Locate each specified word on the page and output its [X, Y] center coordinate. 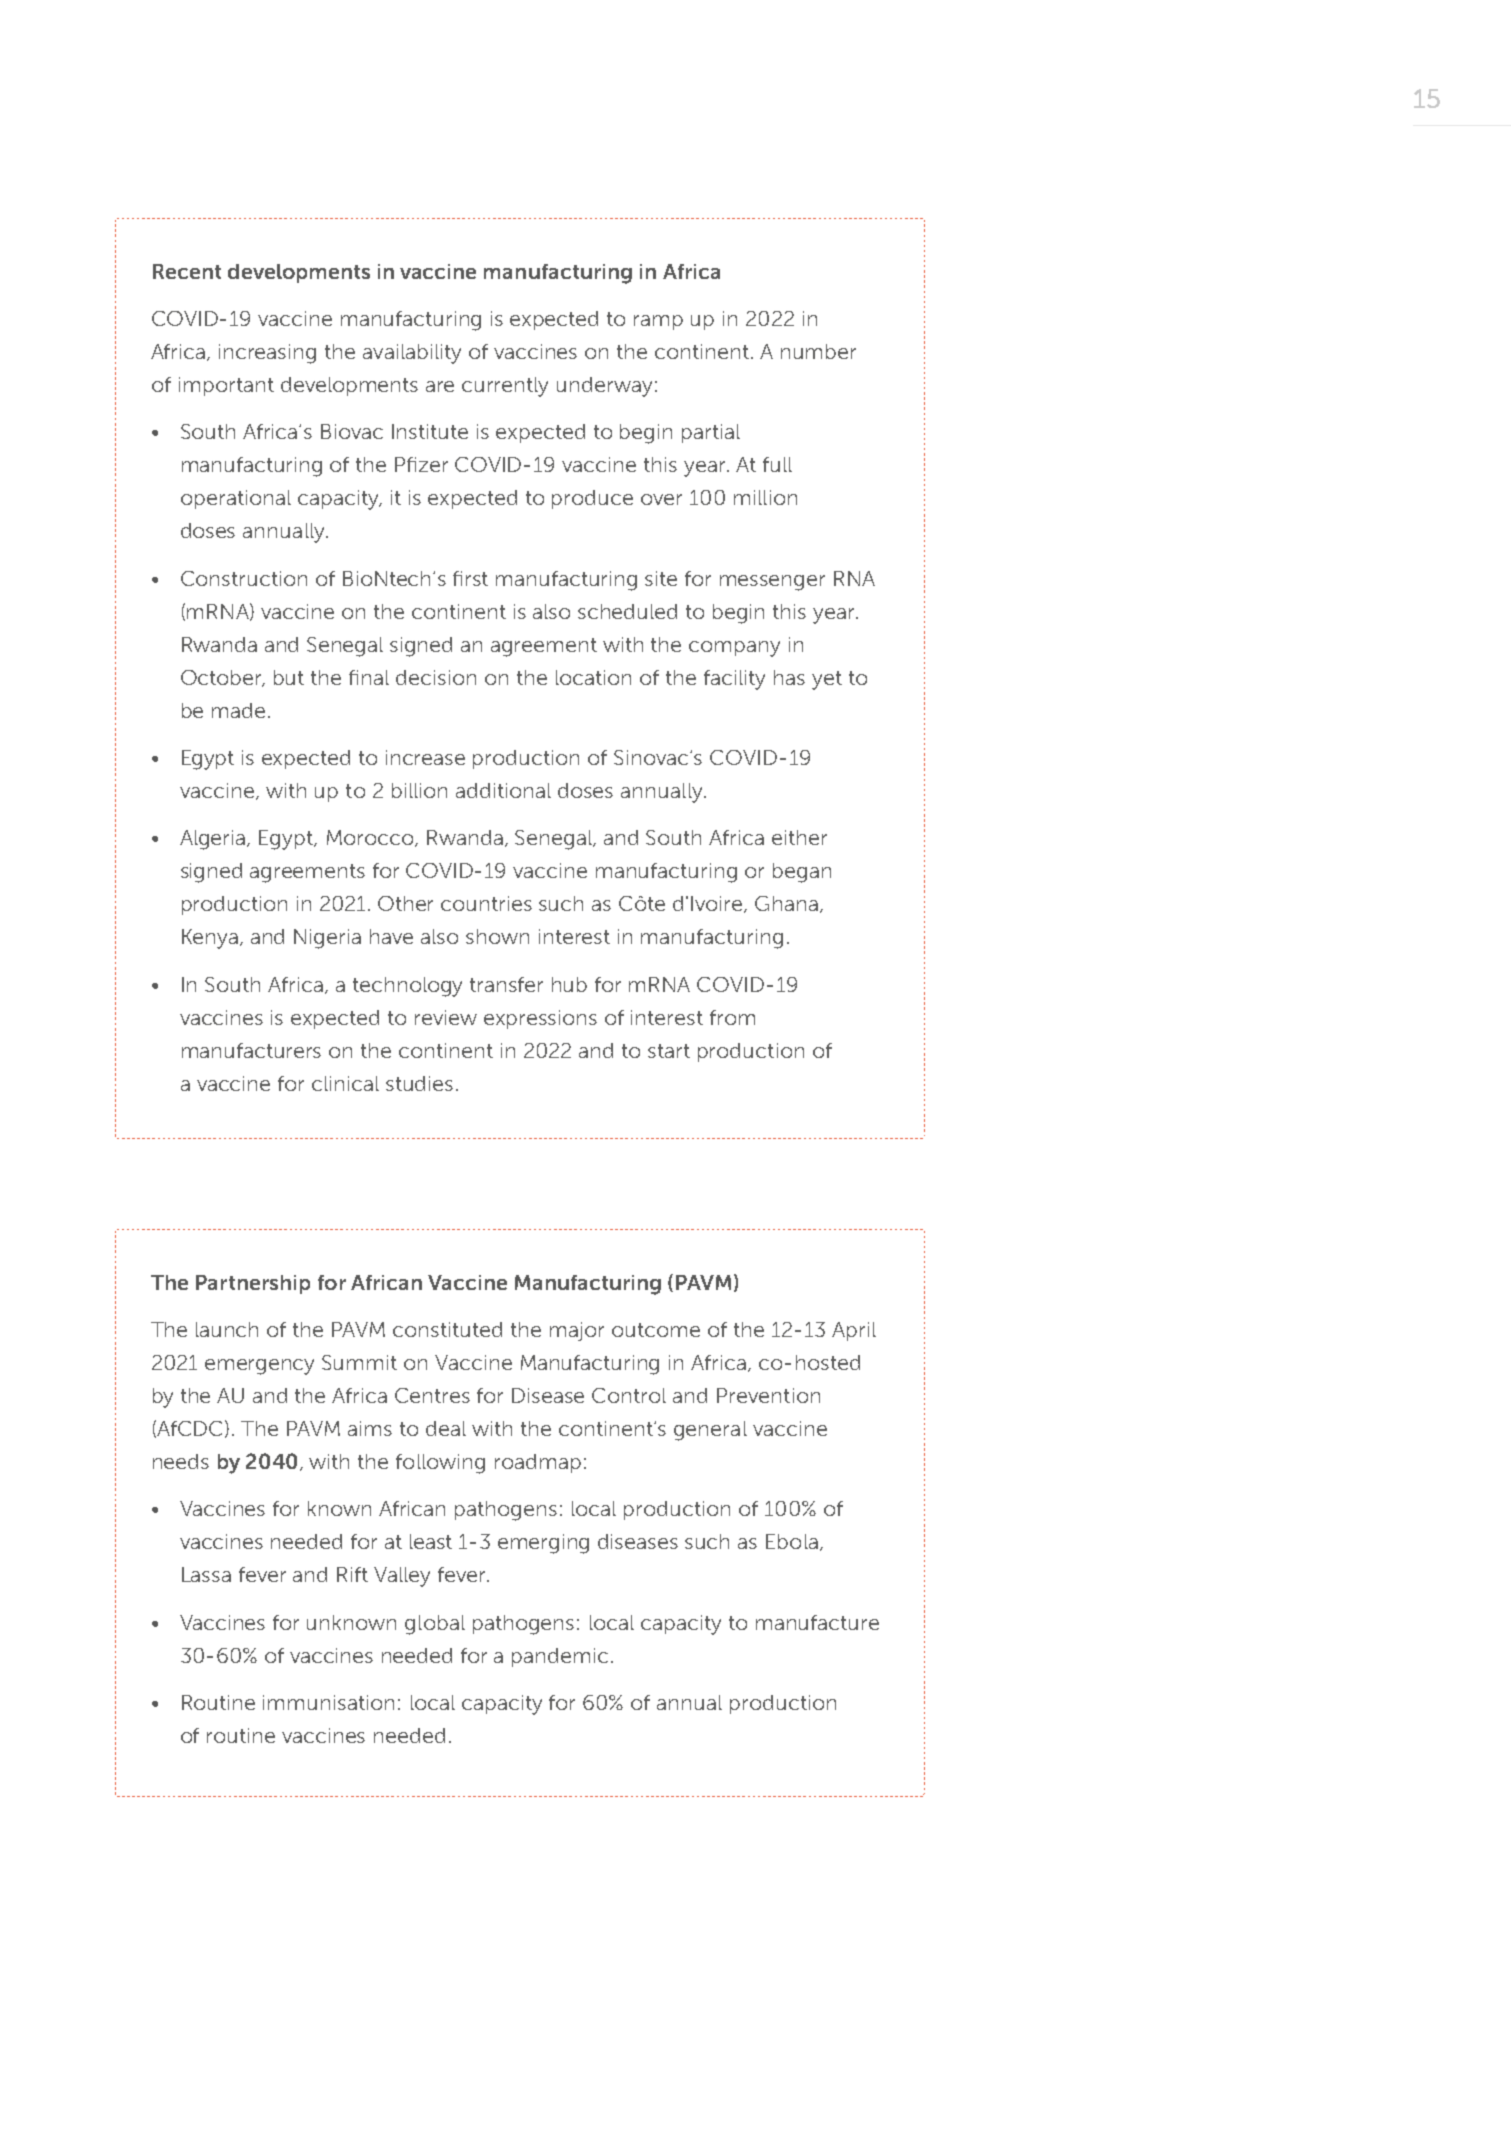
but [289, 677]
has [789, 677]
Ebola [792, 1541]
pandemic [560, 1657]
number [818, 351]
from [732, 1017]
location [593, 677]
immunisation [328, 1702]
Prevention [768, 1395]
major [577, 1331]
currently [505, 387]
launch [227, 1329]
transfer [506, 984]
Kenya [210, 939]
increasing [267, 354]
